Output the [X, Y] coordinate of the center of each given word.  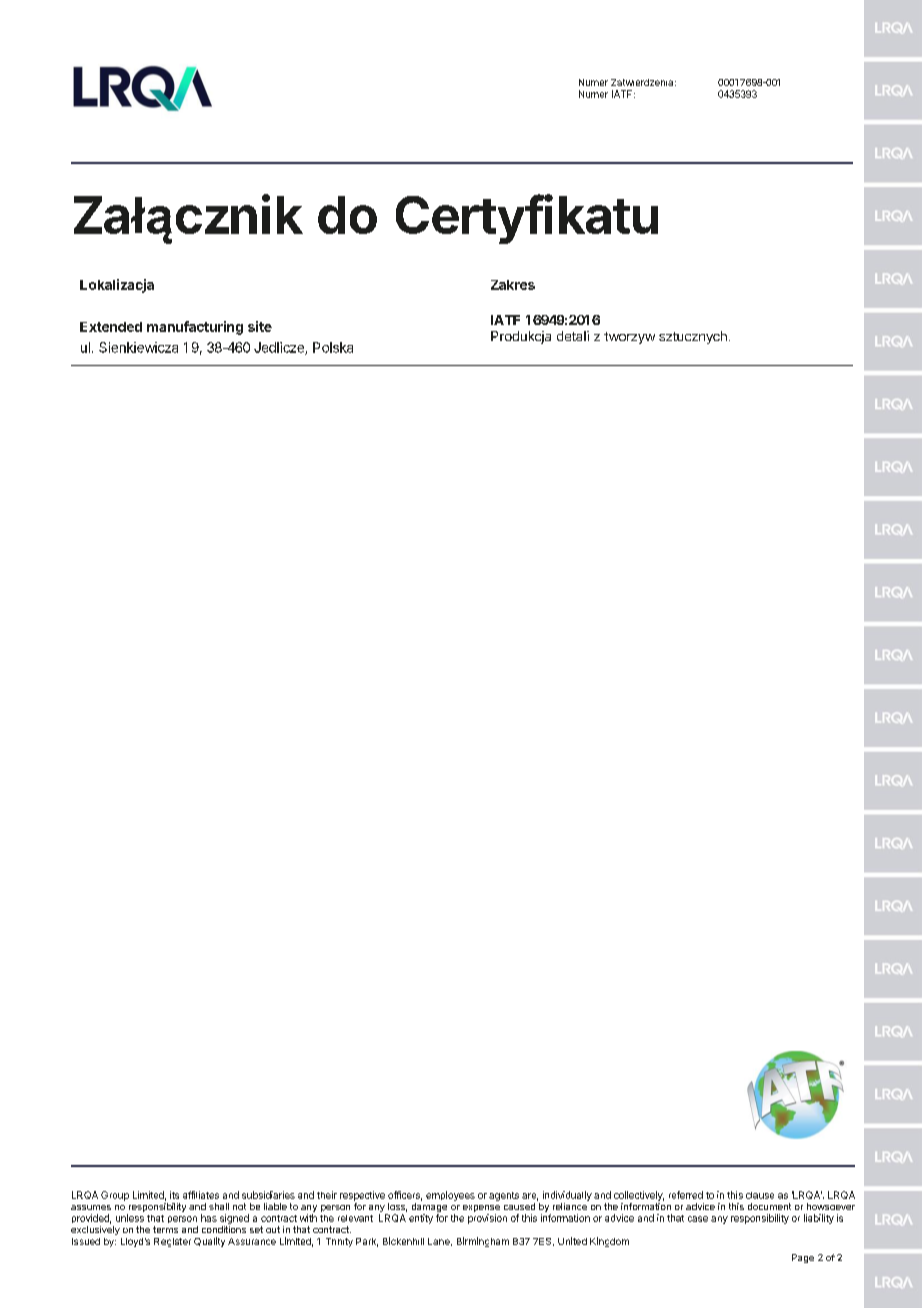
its [174, 1195]
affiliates [201, 1195]
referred [686, 1195]
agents [504, 1196]
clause [760, 1195]
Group [115, 1196]
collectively [639, 1196]
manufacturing [195, 328]
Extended [111, 327]
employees [450, 1196]
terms [165, 1229]
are [530, 1197]
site [260, 326]
